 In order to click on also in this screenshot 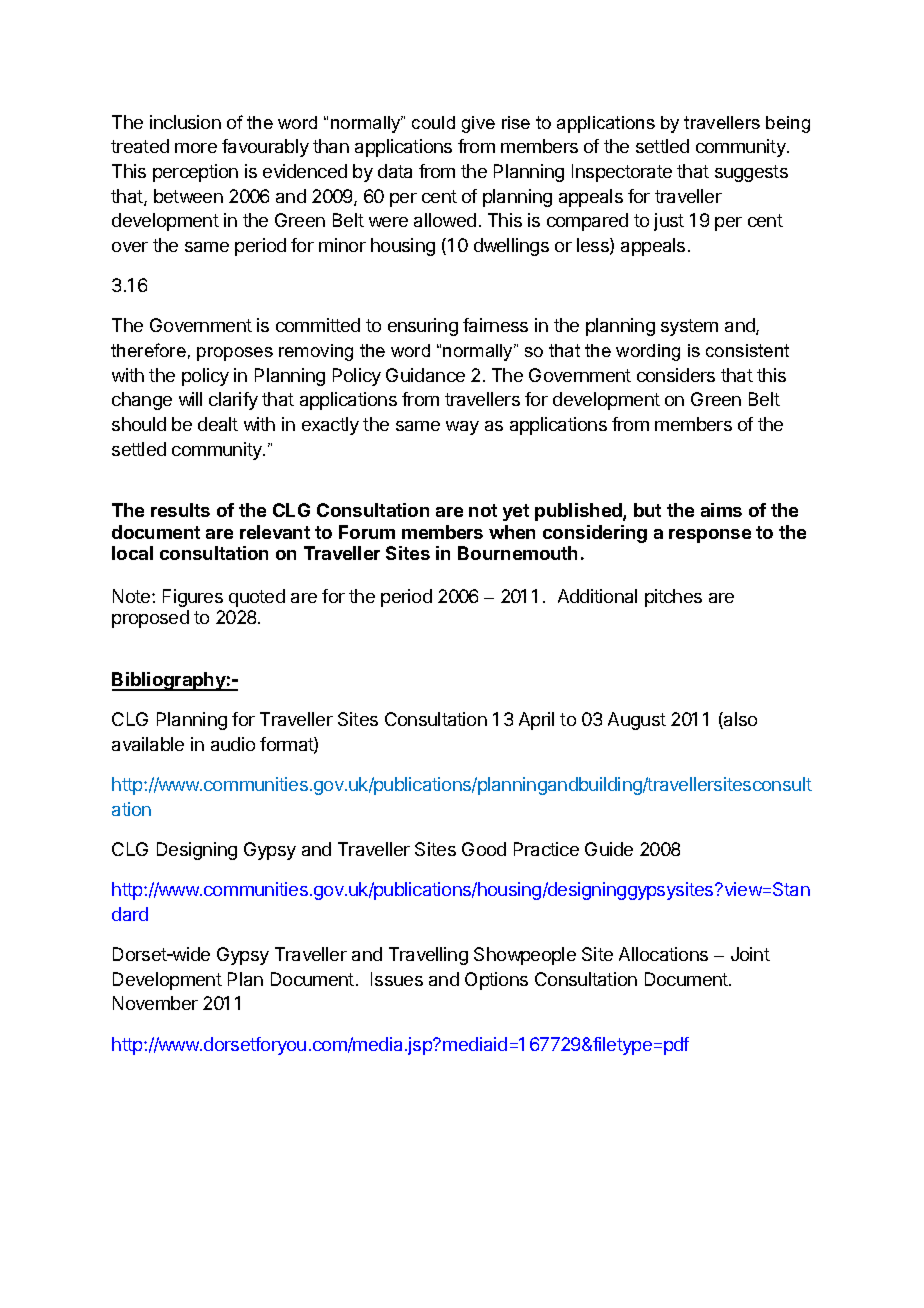, I will do `click(739, 720)`.
